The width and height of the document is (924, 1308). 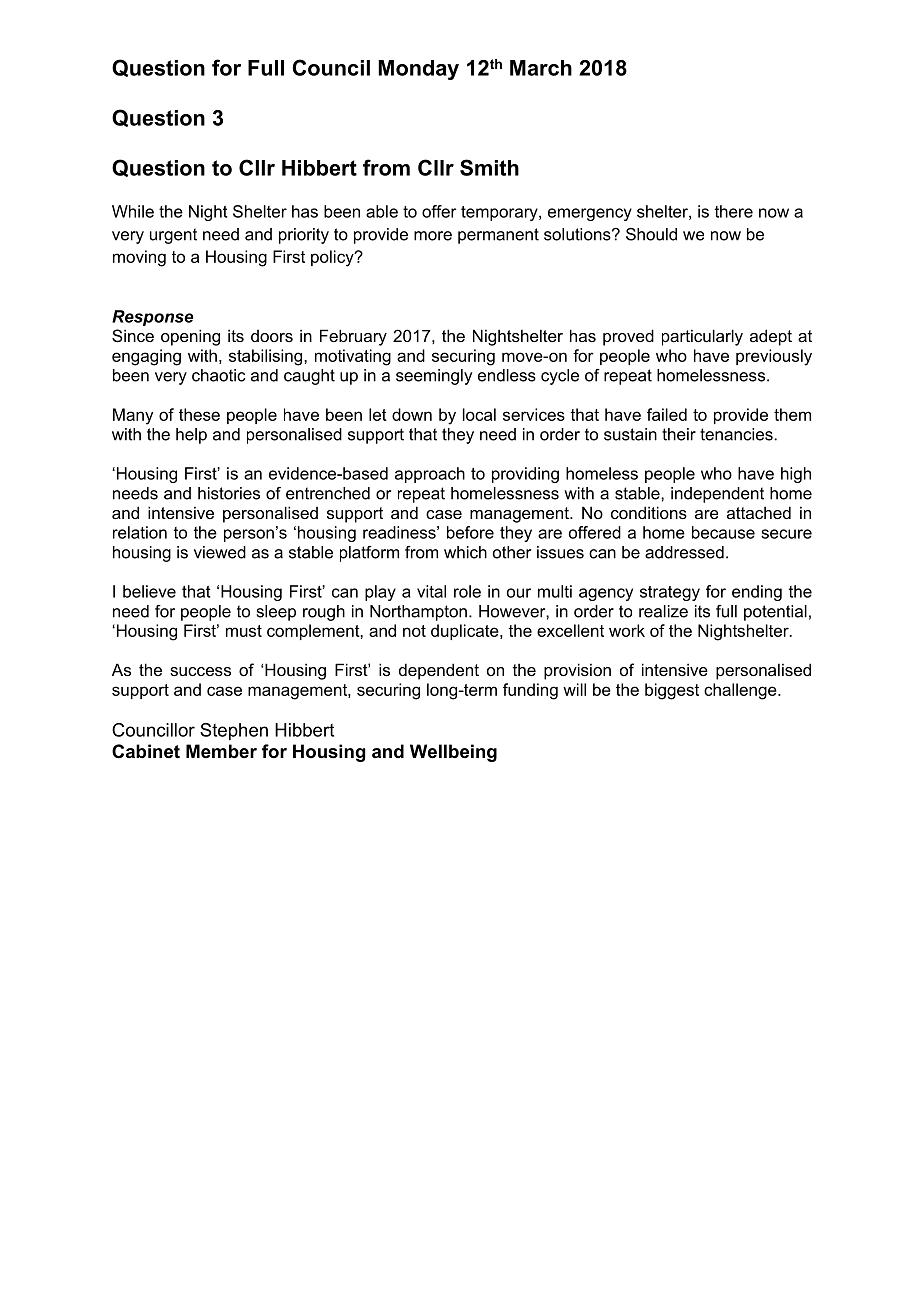 What do you see at coordinates (229, 493) in the document?
I see `histories` at bounding box center [229, 493].
